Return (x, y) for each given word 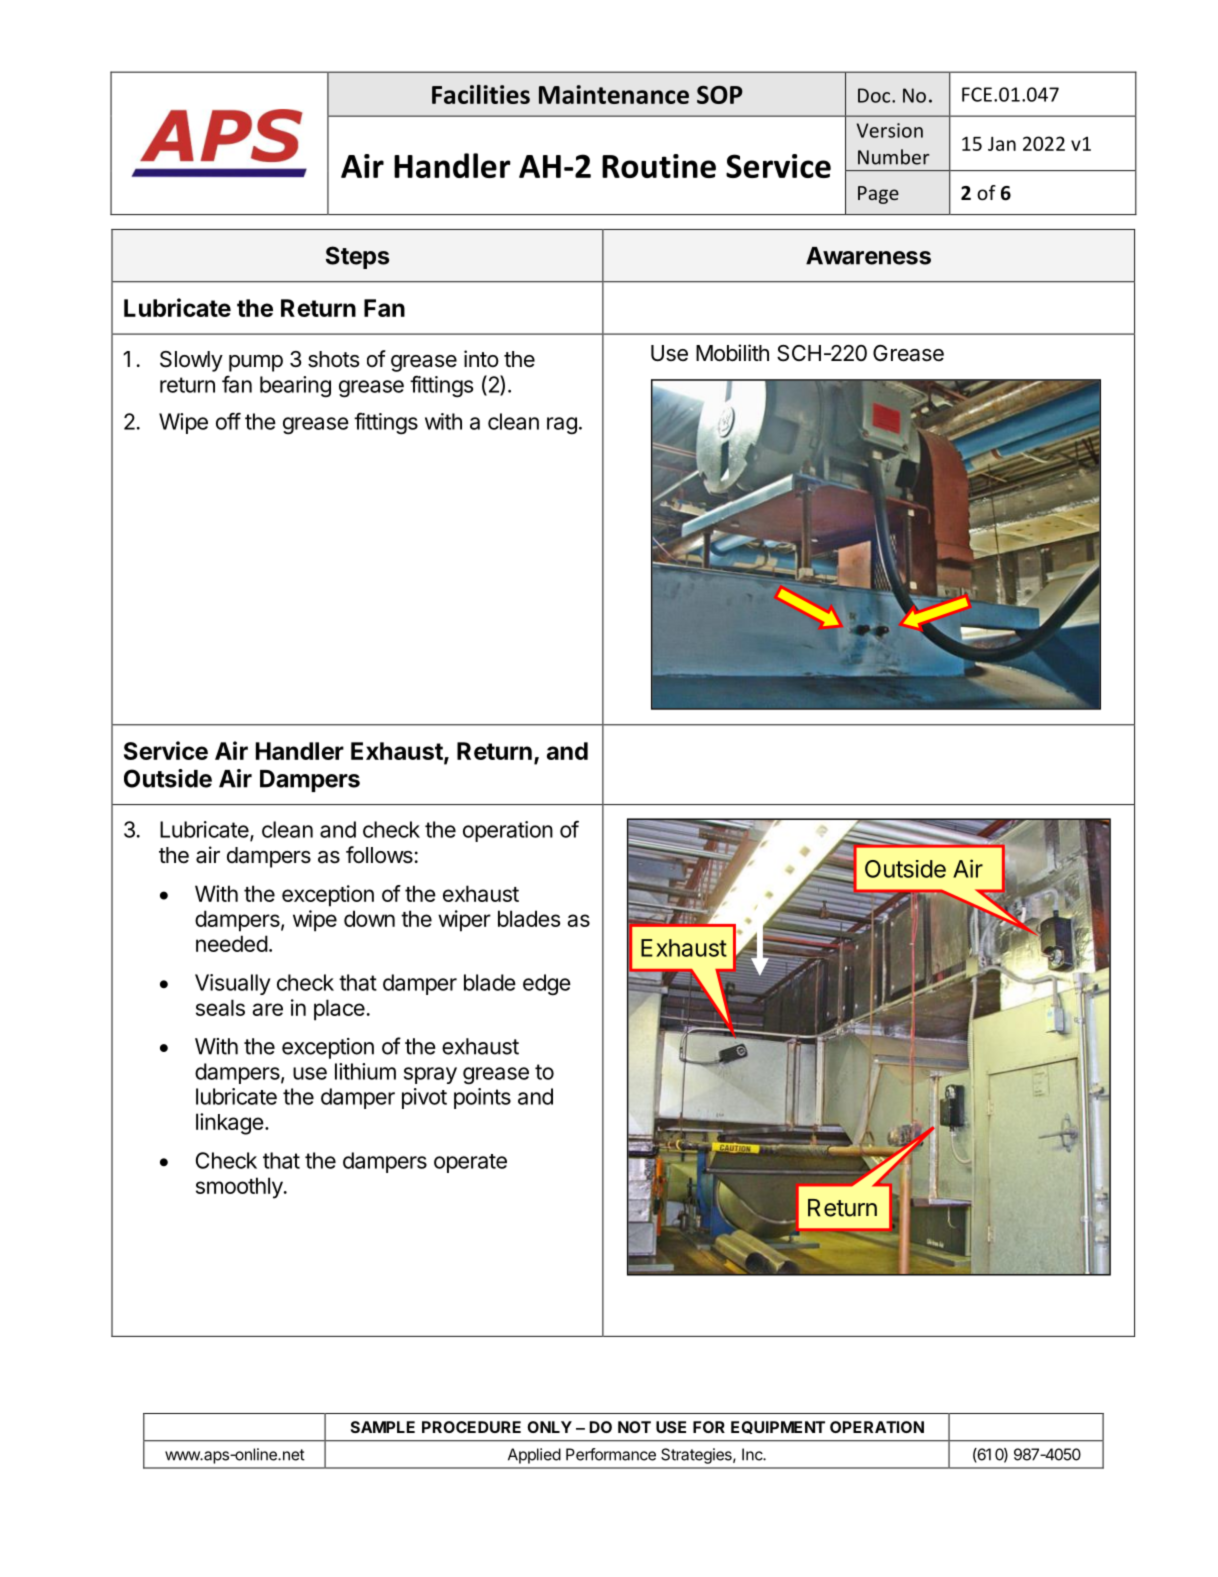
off (228, 421)
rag (562, 426)
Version (890, 130)
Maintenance (614, 94)
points (482, 1098)
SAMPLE (383, 1427)
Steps (357, 257)
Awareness (868, 256)
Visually (233, 984)
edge (547, 985)
